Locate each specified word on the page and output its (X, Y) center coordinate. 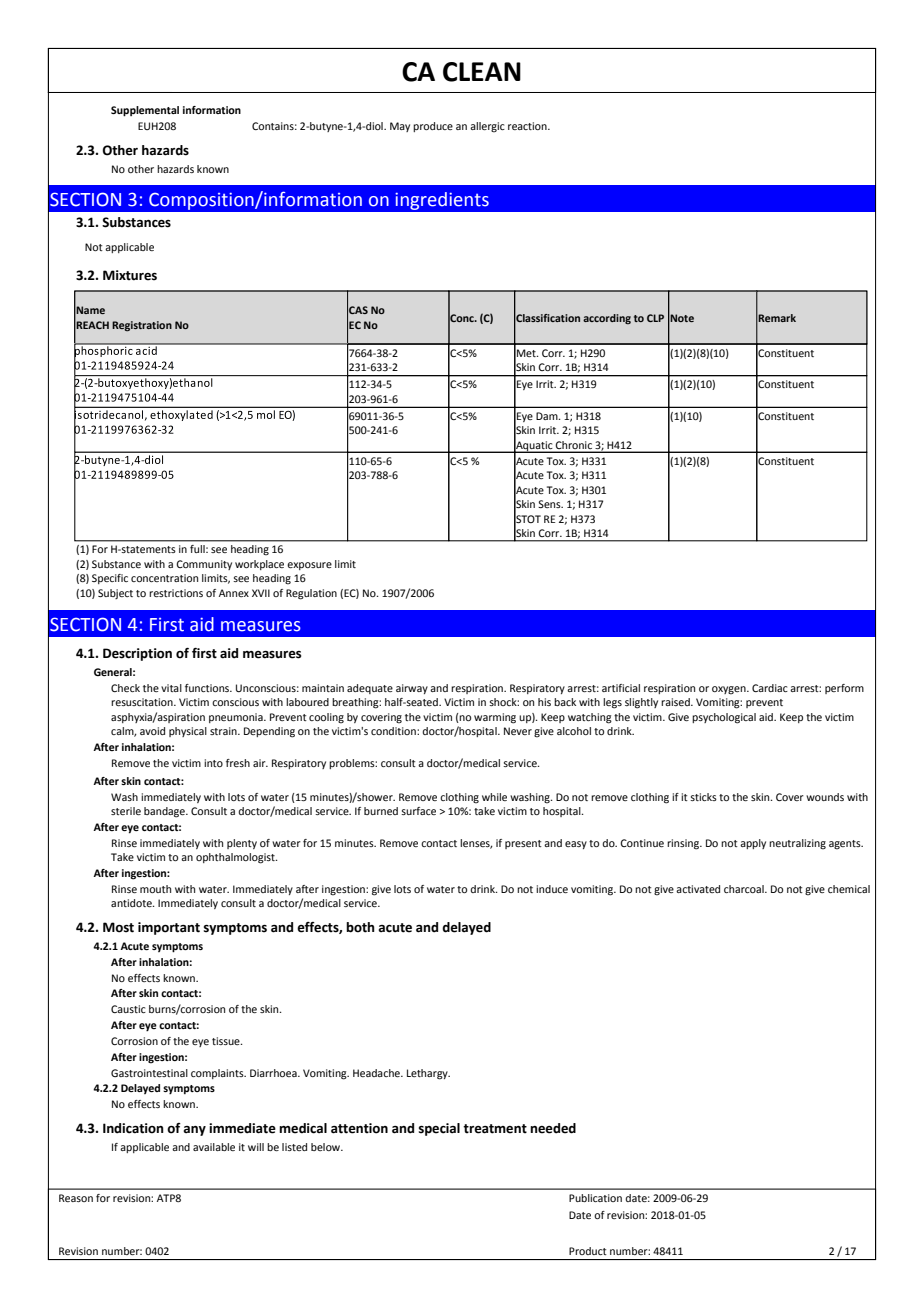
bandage (165, 812)
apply (753, 844)
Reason (76, 1198)
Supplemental (145, 111)
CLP (655, 318)
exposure (309, 566)
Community (204, 565)
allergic (487, 127)
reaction (528, 126)
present (523, 844)
